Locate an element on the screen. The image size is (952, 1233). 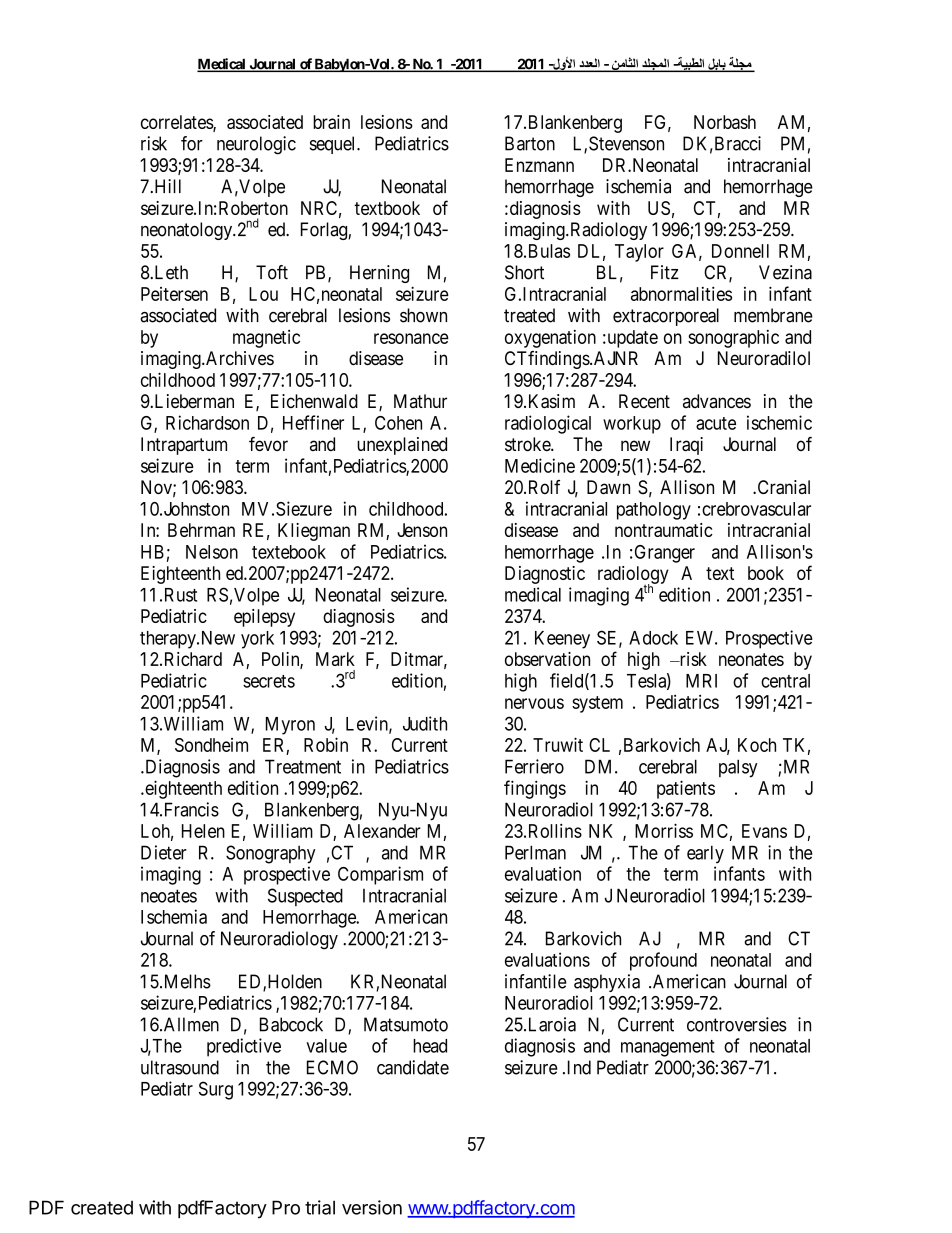
created is located at coordinates (102, 1208).
